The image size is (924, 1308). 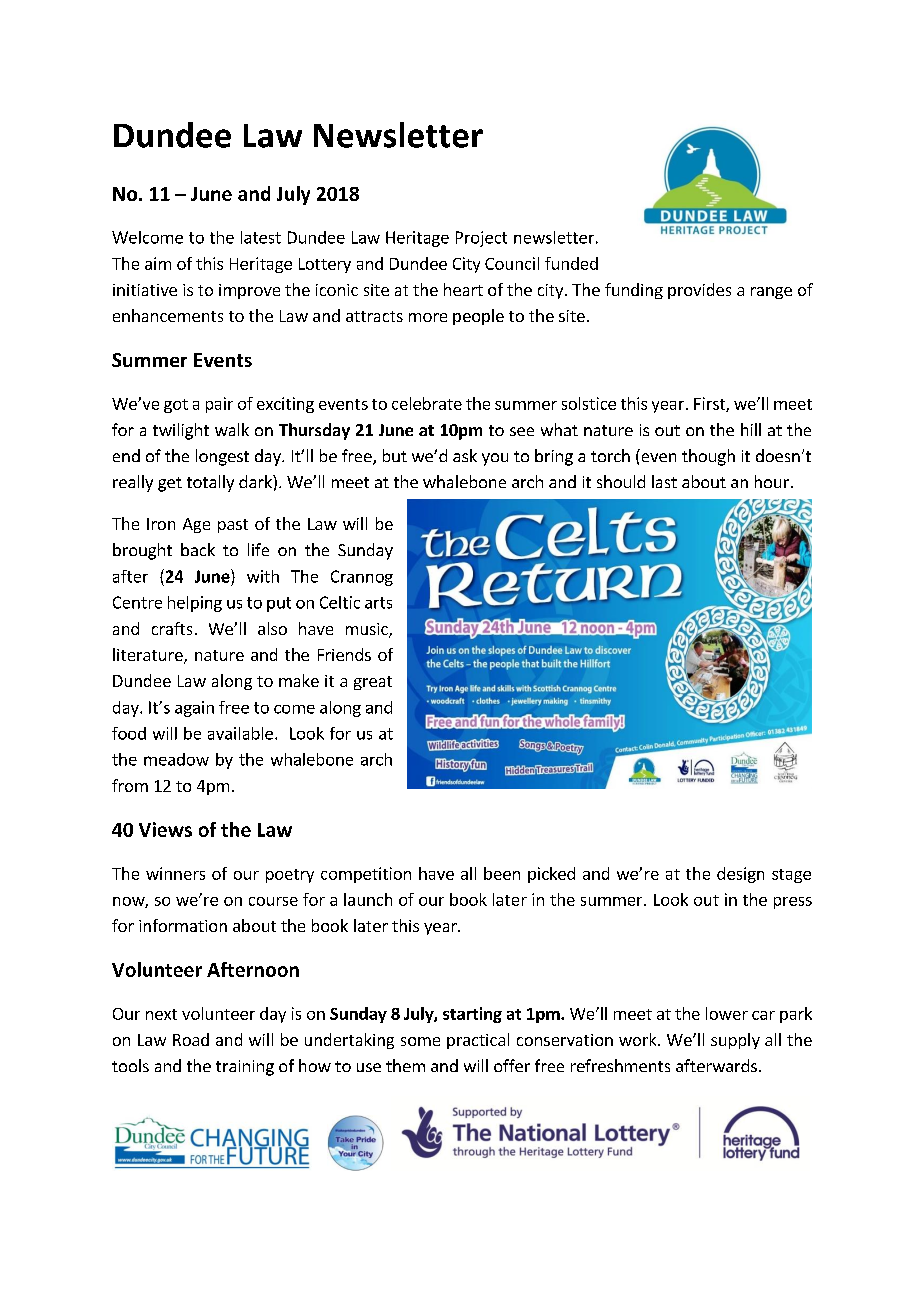 I want to click on been, so click(x=502, y=873).
